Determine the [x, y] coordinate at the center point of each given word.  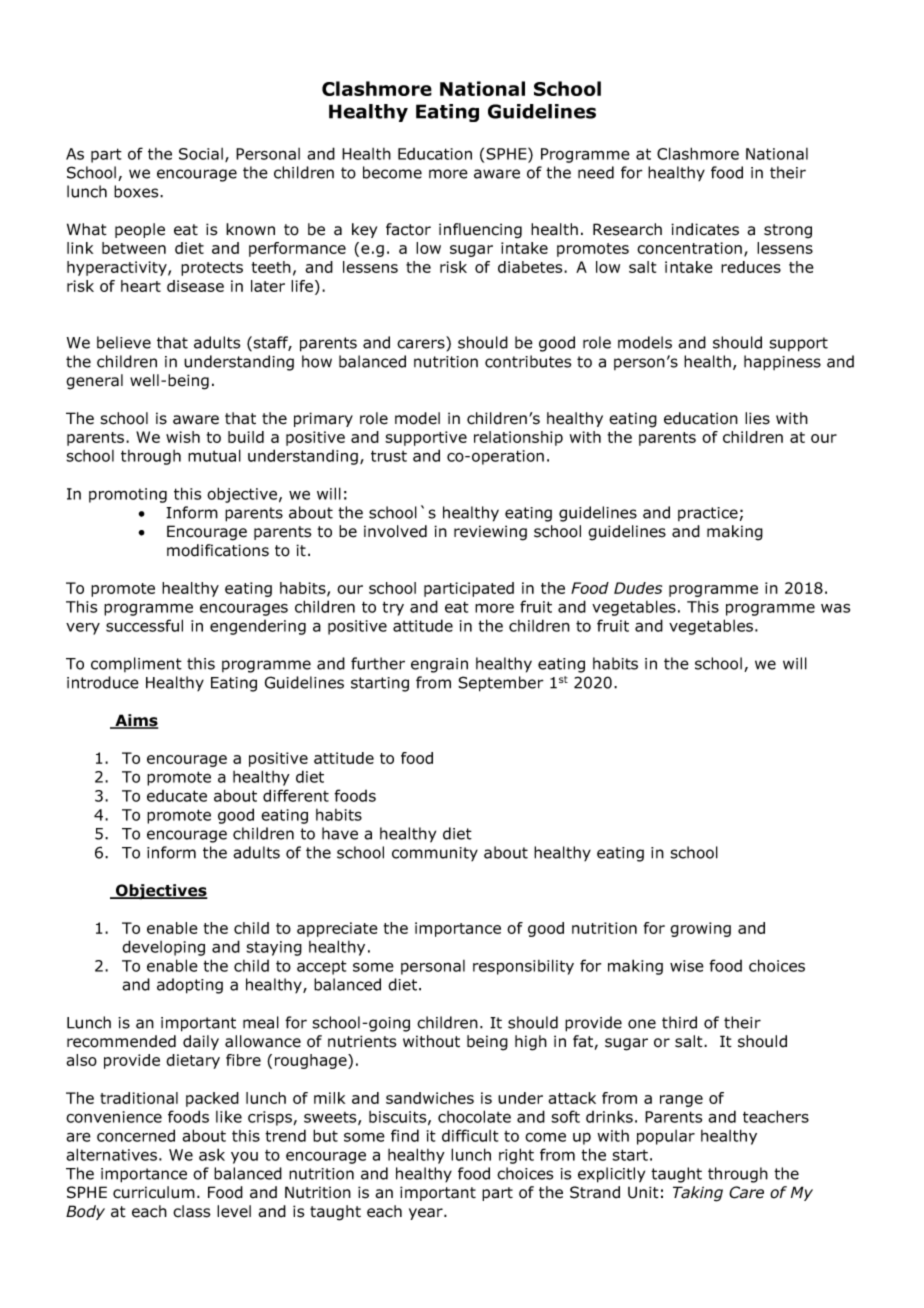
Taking [698, 1194]
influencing [480, 231]
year [427, 1214]
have [340, 833]
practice [708, 514]
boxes [137, 191]
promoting [128, 495]
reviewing [490, 533]
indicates [705, 229]
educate [177, 796]
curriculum [154, 1192]
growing [700, 929]
